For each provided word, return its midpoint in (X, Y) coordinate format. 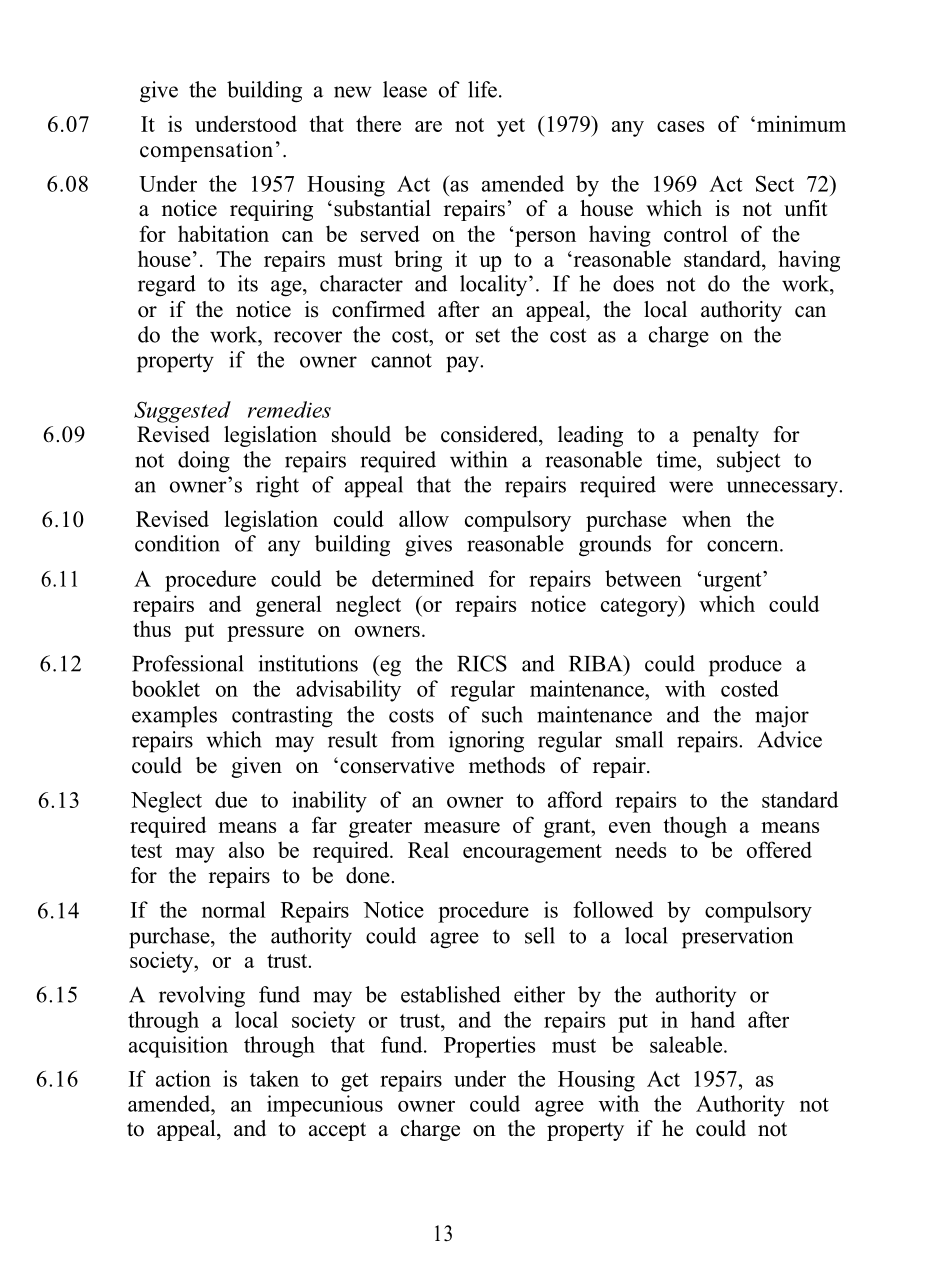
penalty (726, 436)
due (231, 799)
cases (680, 126)
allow (424, 518)
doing (204, 462)
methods (507, 765)
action (183, 1078)
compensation (206, 151)
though (695, 827)
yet (511, 127)
